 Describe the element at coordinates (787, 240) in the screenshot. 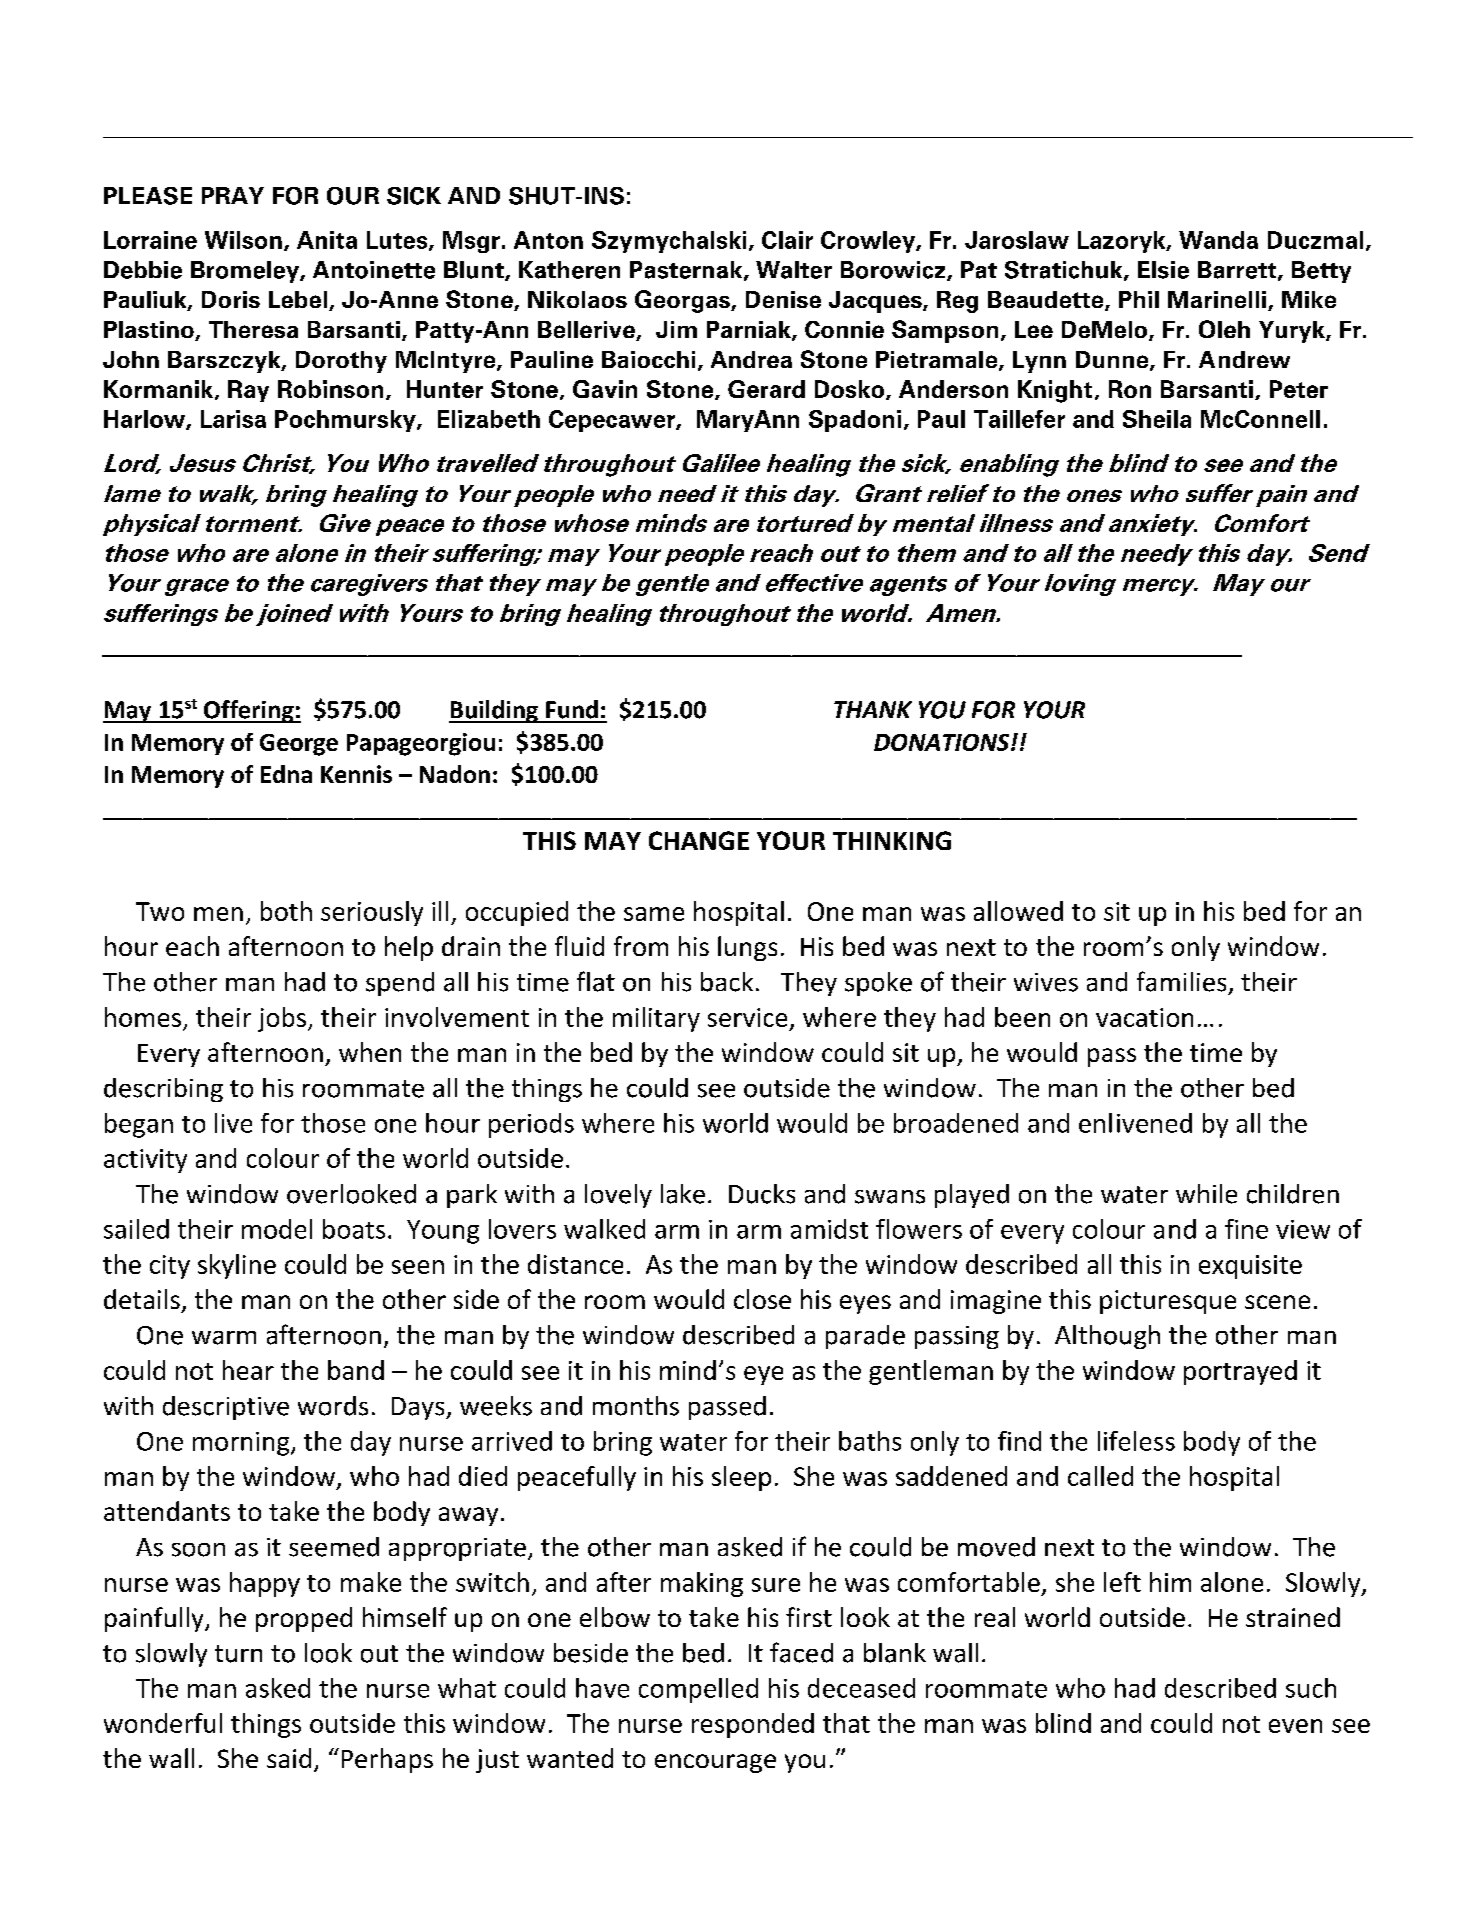

I see `Clair` at that location.
